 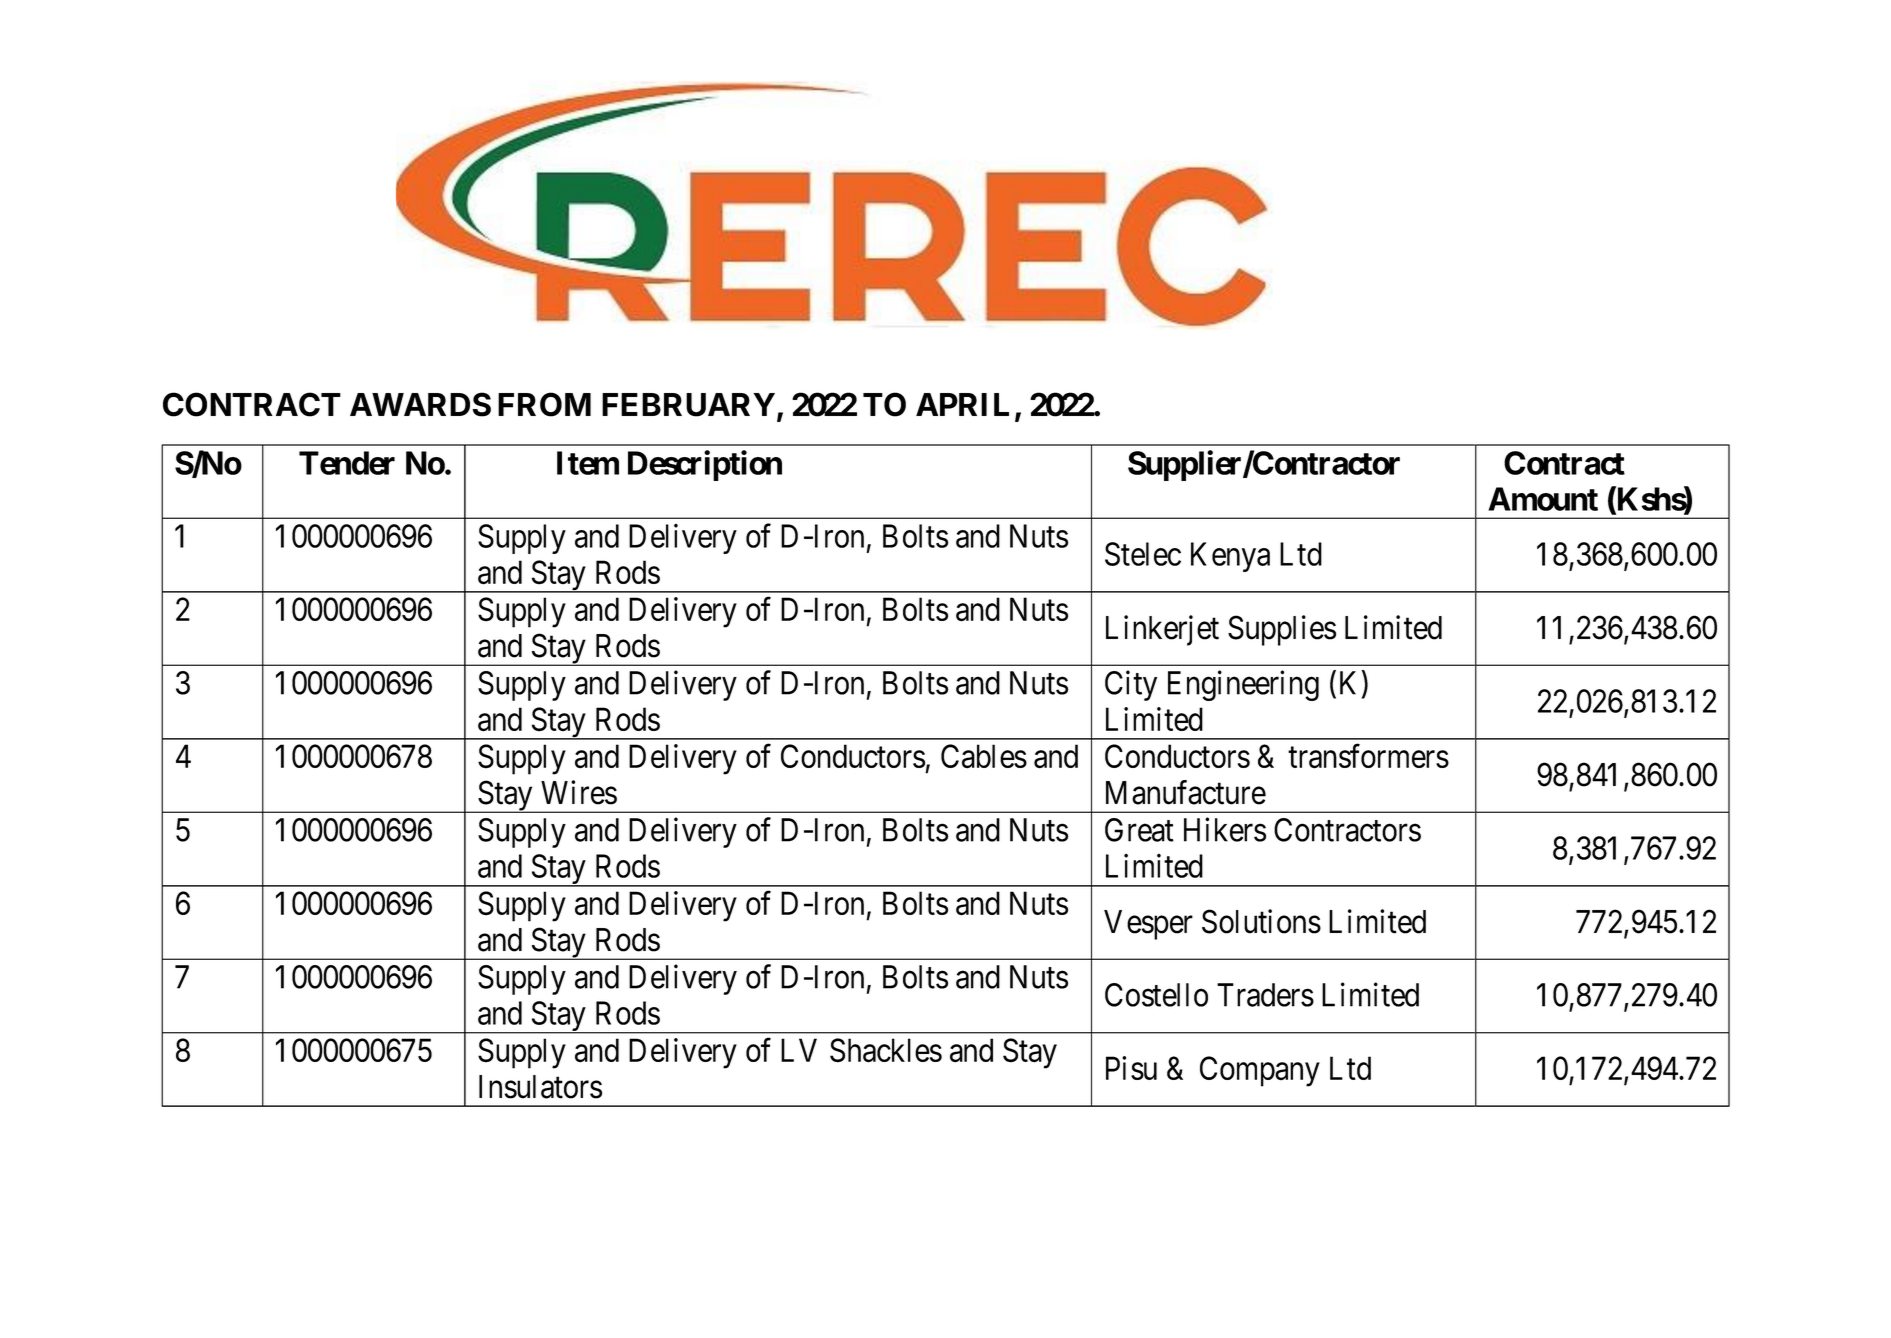 I want to click on Engineering, so click(x=1243, y=685).
